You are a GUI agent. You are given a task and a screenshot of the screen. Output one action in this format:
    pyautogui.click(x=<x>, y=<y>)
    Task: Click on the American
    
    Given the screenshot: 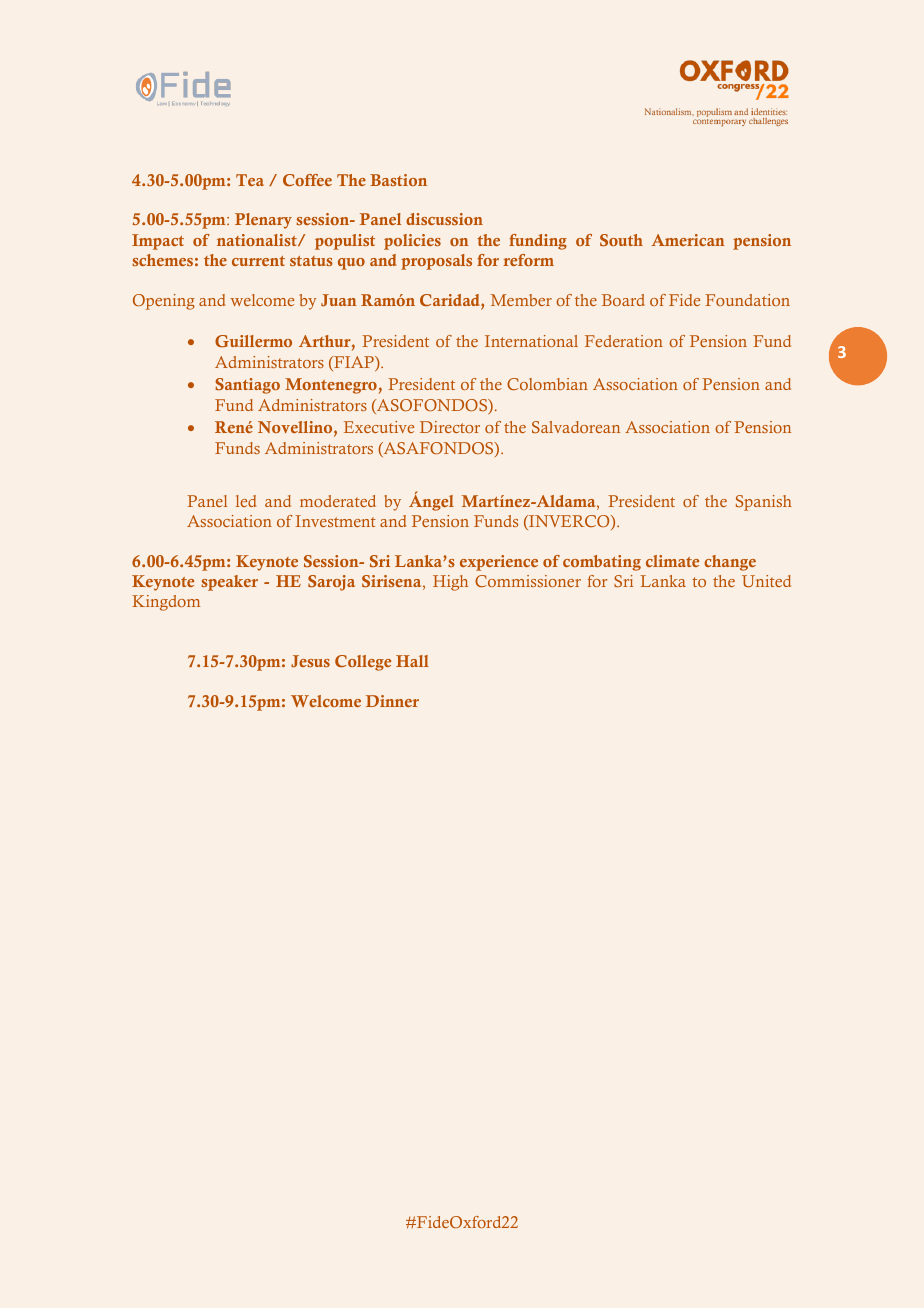 What is the action you would take?
    pyautogui.click(x=688, y=240)
